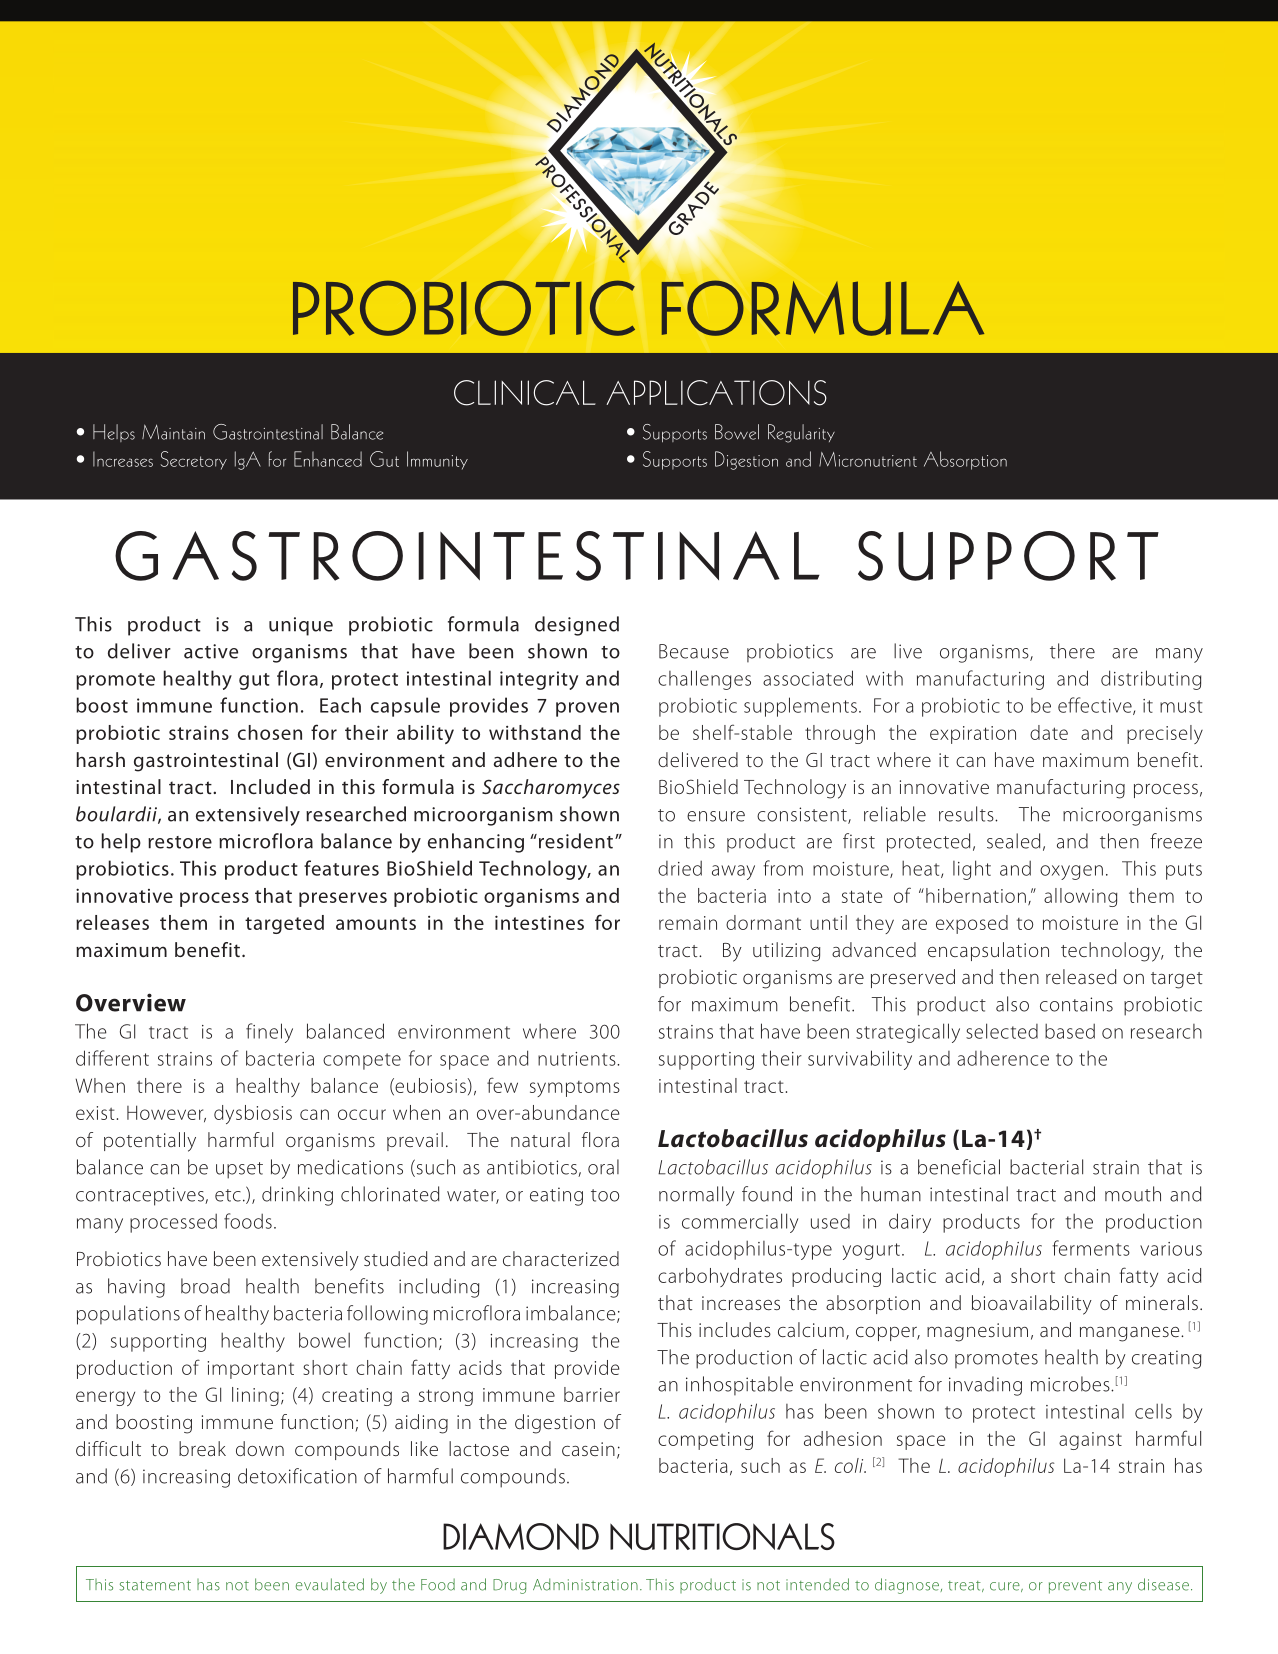 This image has width=1278, height=1654. What do you see at coordinates (716, 393) in the image?
I see `APPLICATIONS` at bounding box center [716, 393].
